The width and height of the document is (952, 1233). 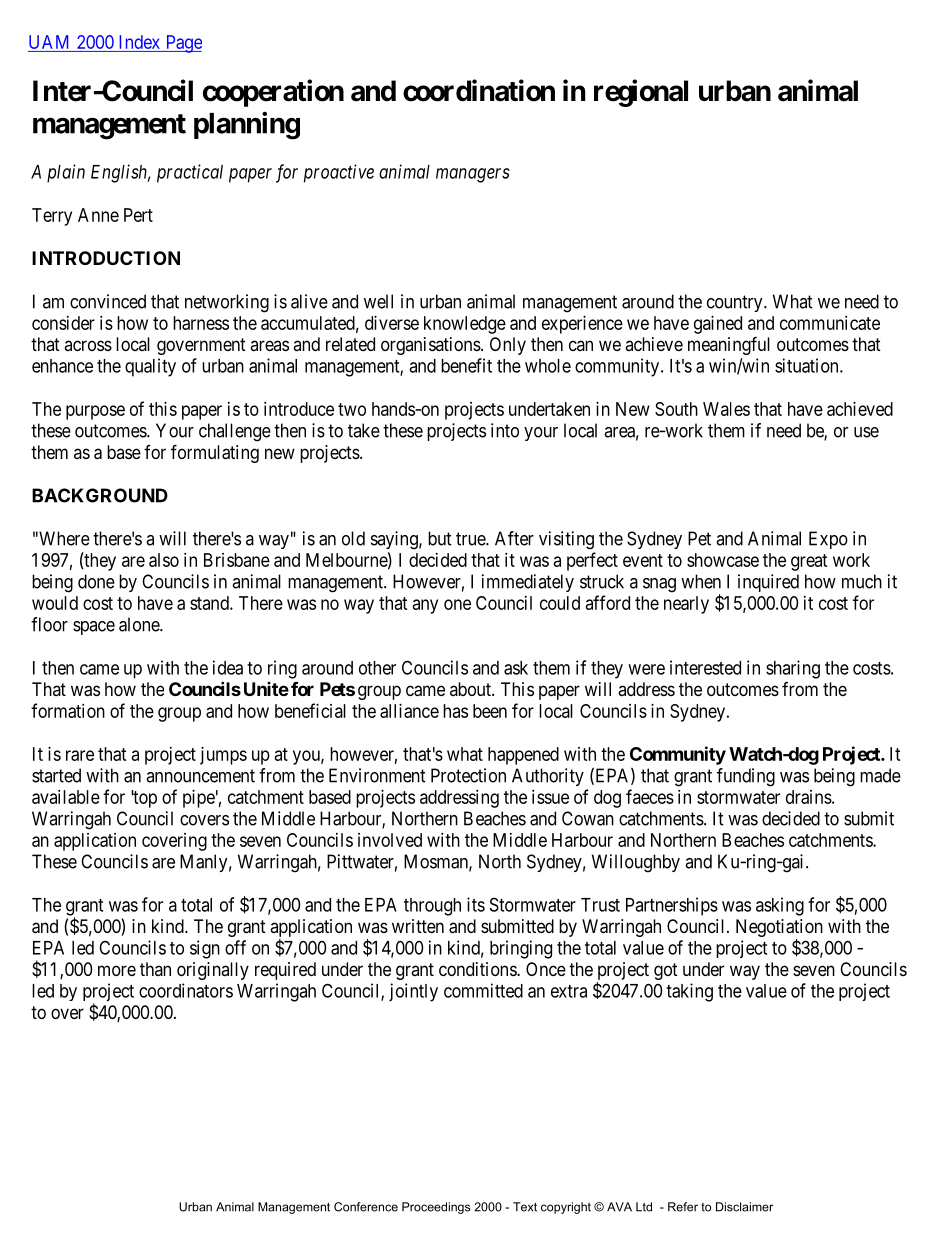 What do you see at coordinates (744, 1207) in the document?
I see `Disclaimer` at bounding box center [744, 1207].
